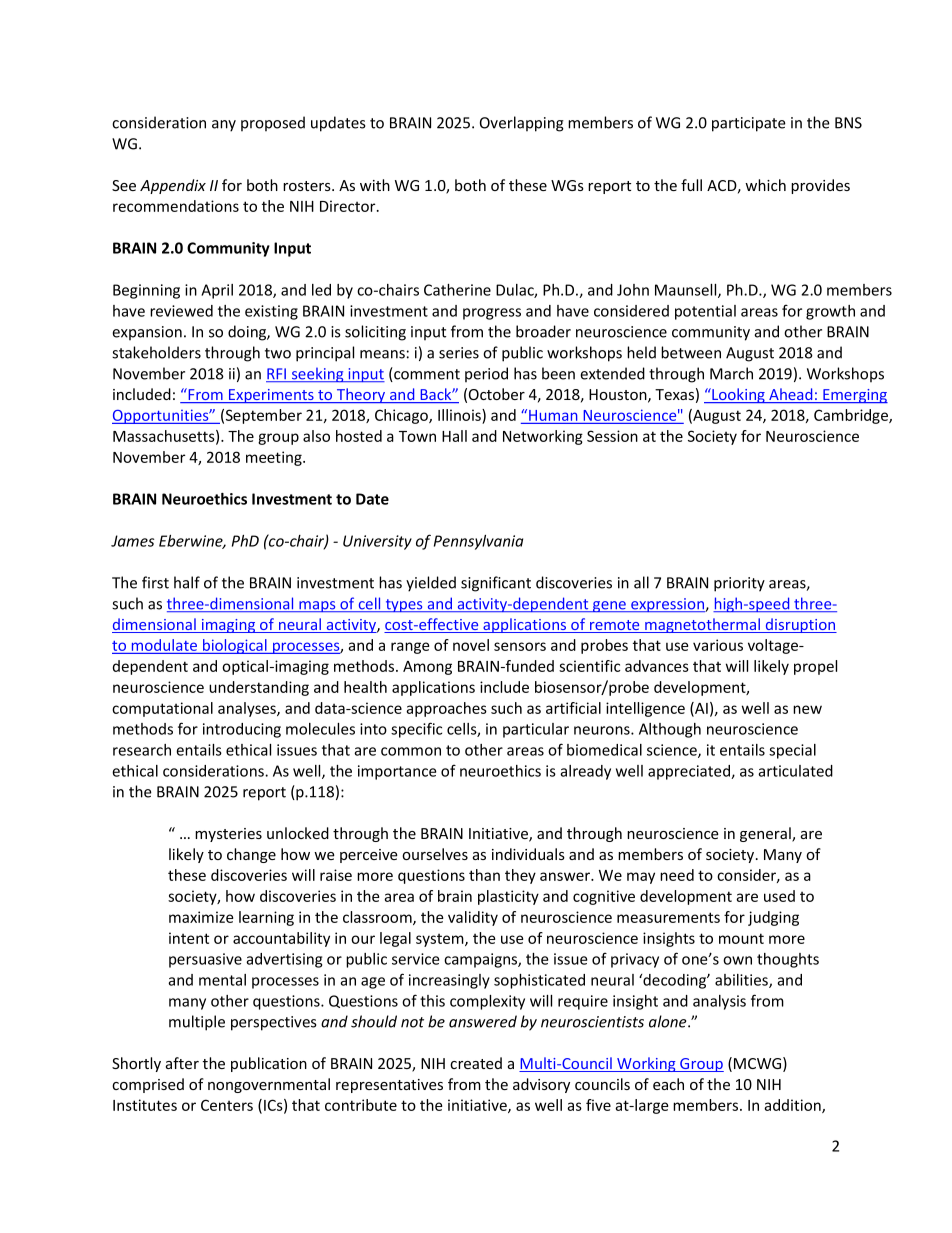 This document has height=1233, width=952. I want to click on created, so click(476, 1063).
